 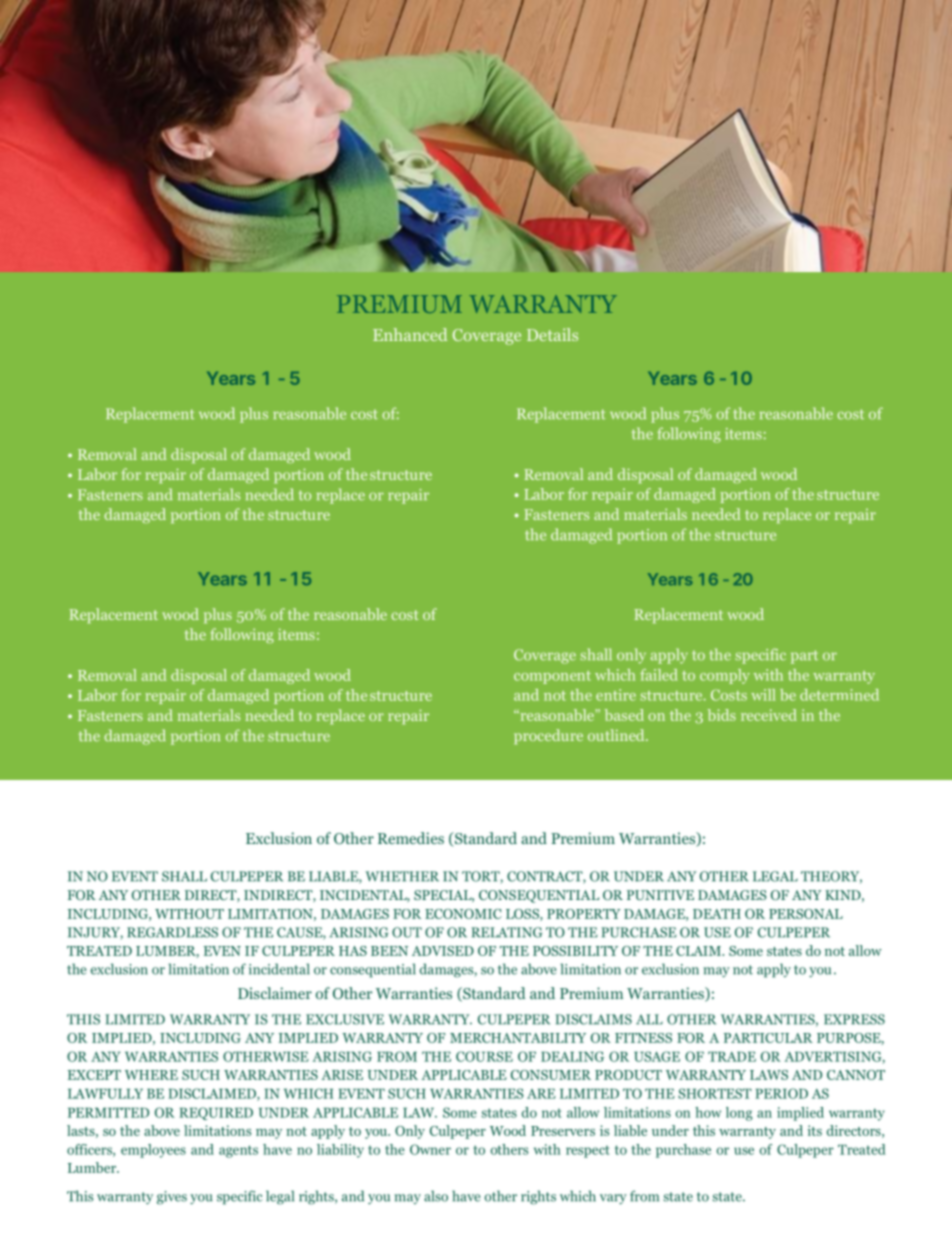 What do you see at coordinates (548, 736) in the page?
I see `procedure` at bounding box center [548, 736].
